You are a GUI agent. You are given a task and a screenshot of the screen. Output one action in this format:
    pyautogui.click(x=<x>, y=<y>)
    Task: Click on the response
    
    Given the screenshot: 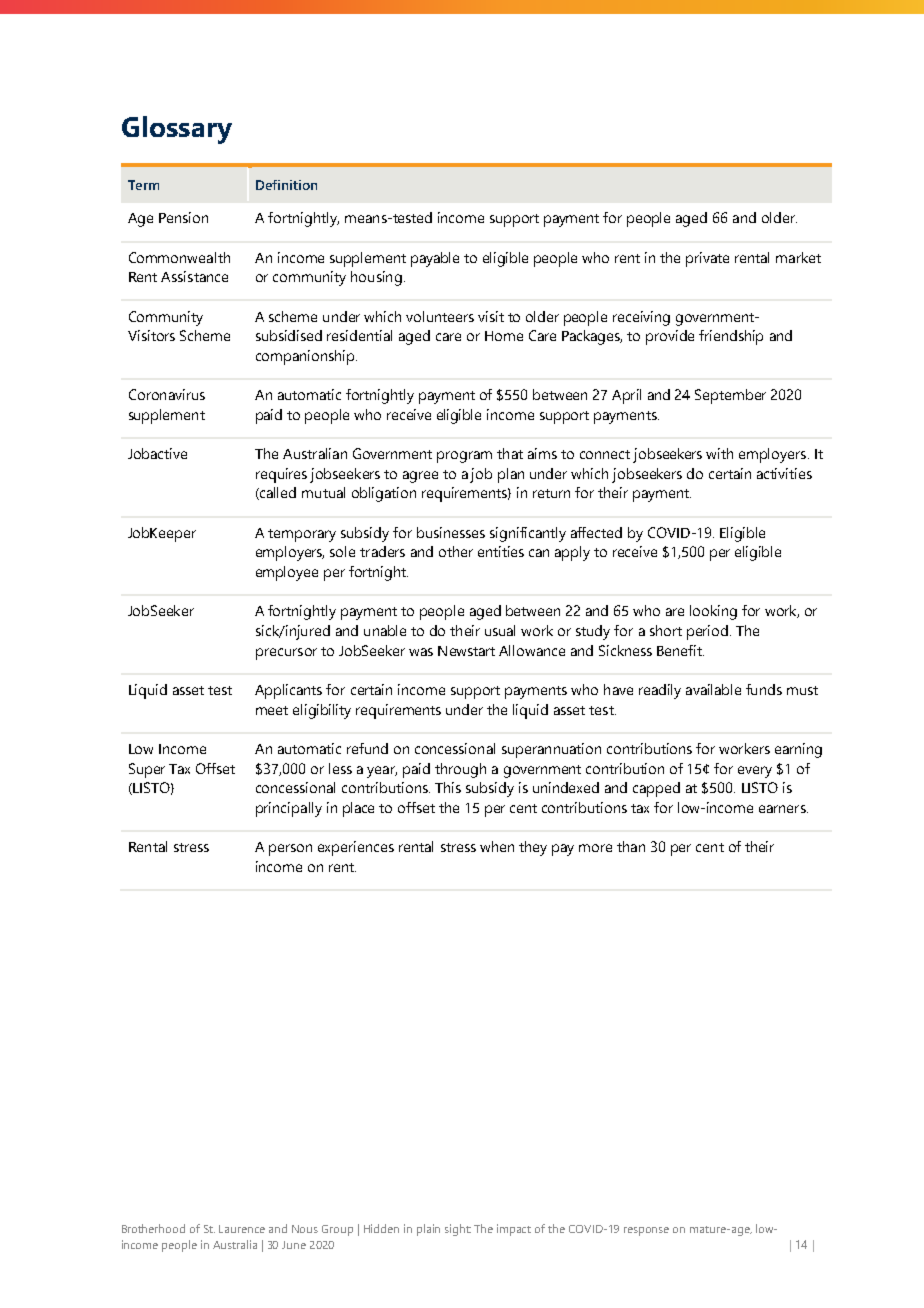 What is the action you would take?
    pyautogui.click(x=646, y=1231)
